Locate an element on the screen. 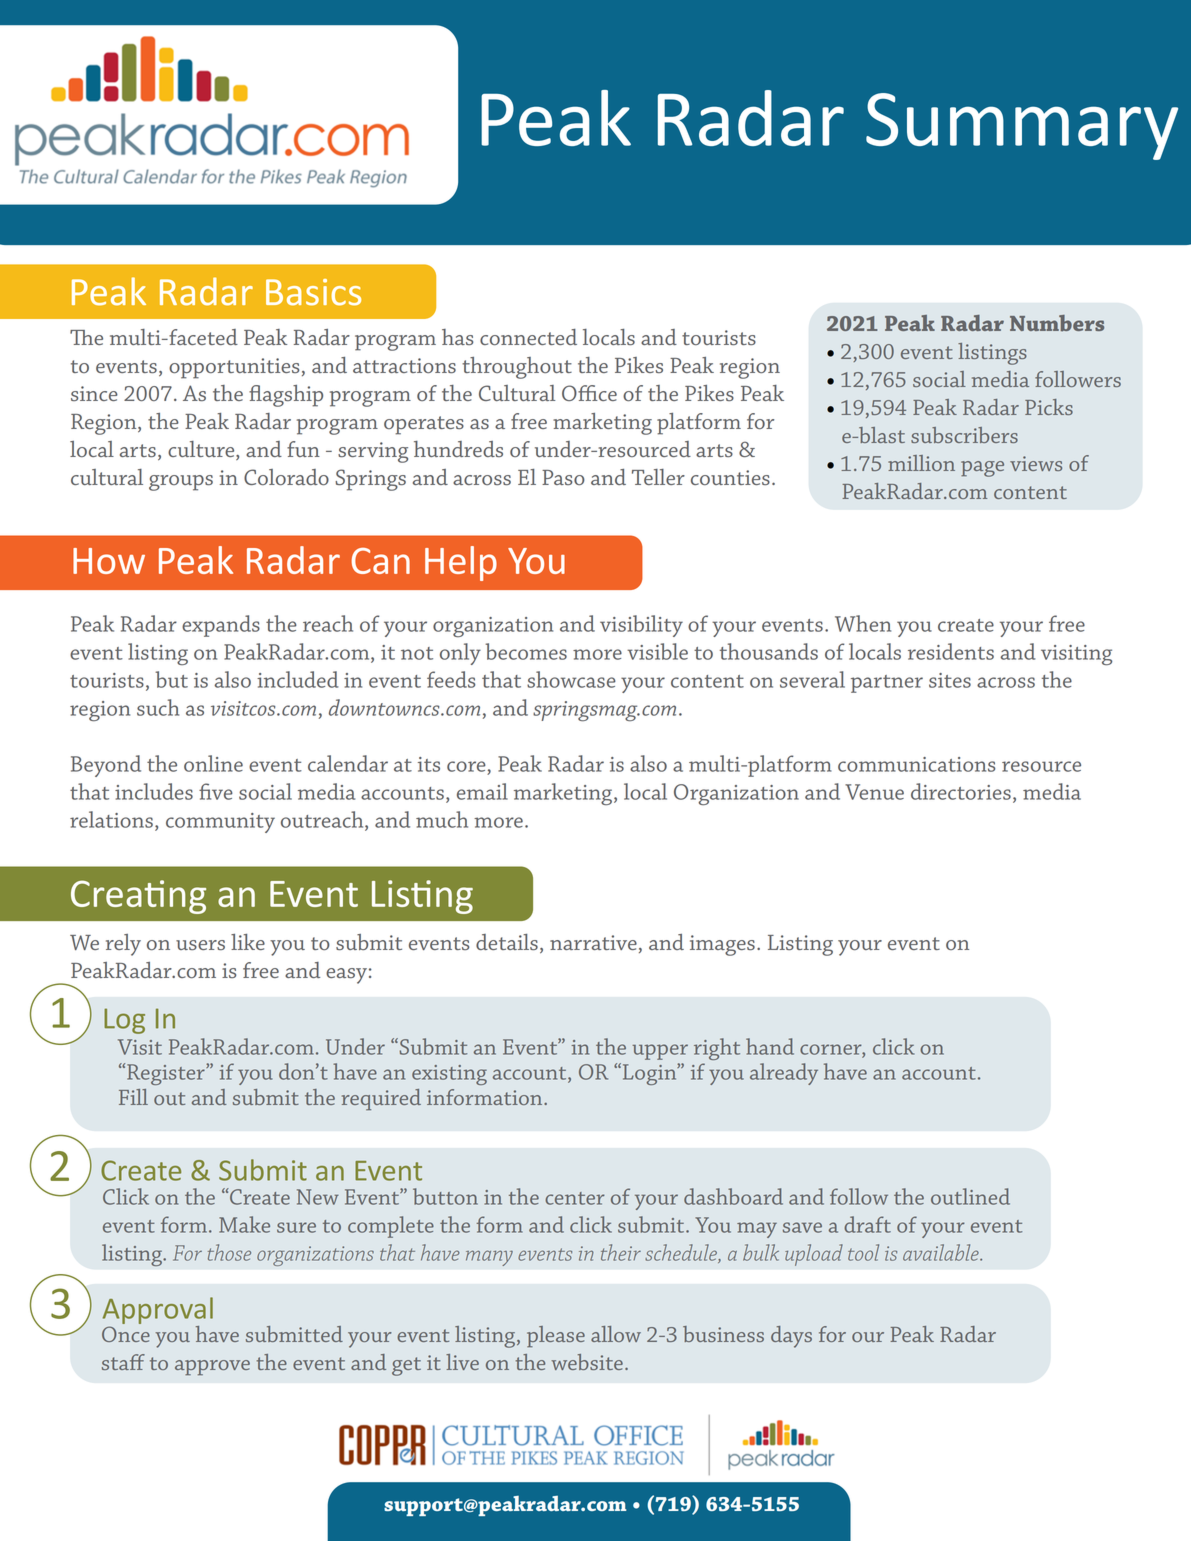 The height and width of the screenshot is (1541, 1191). available is located at coordinates (942, 1252).
